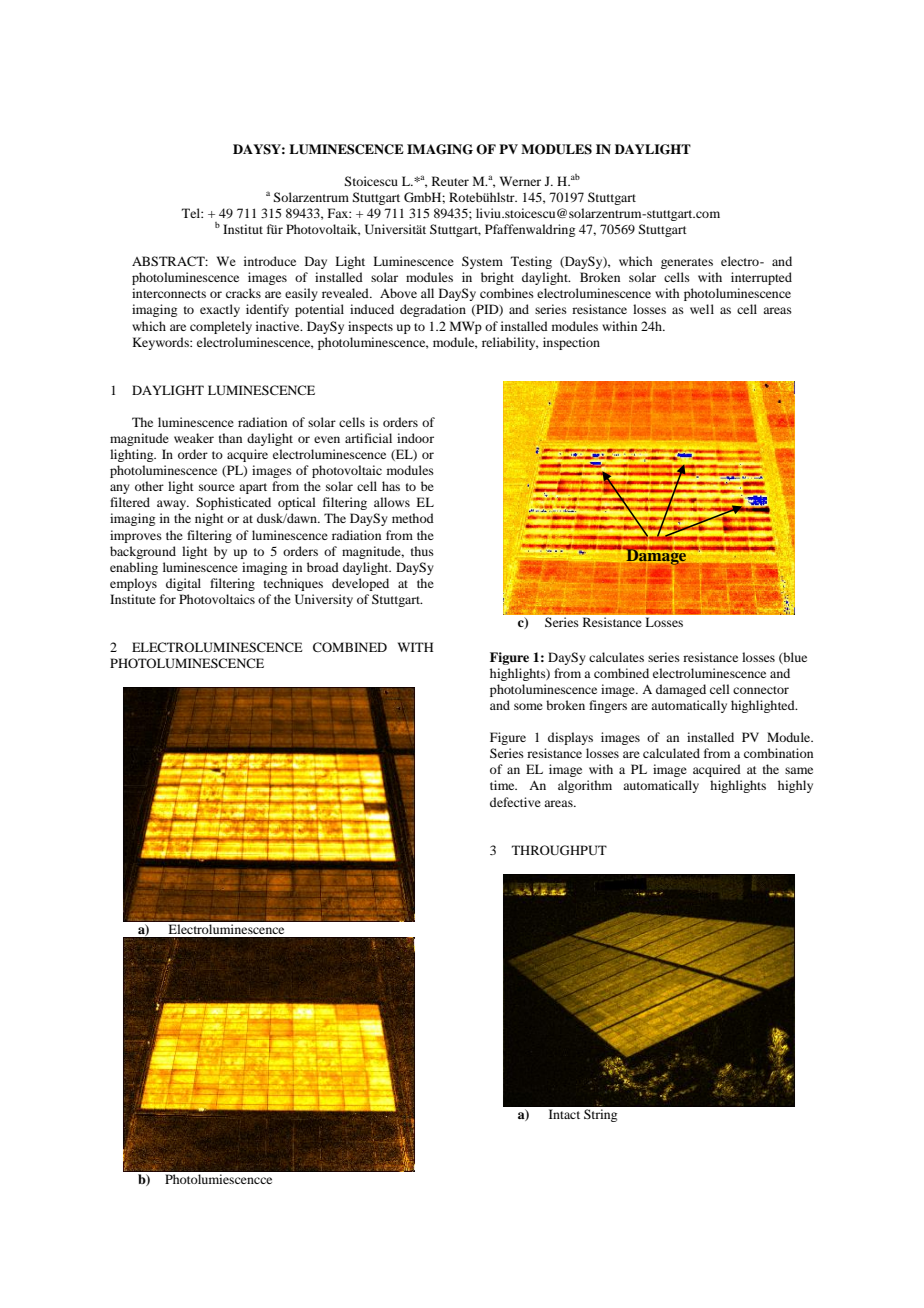 The image size is (924, 1308). What do you see at coordinates (571, 343) in the page?
I see `inspection` at bounding box center [571, 343].
